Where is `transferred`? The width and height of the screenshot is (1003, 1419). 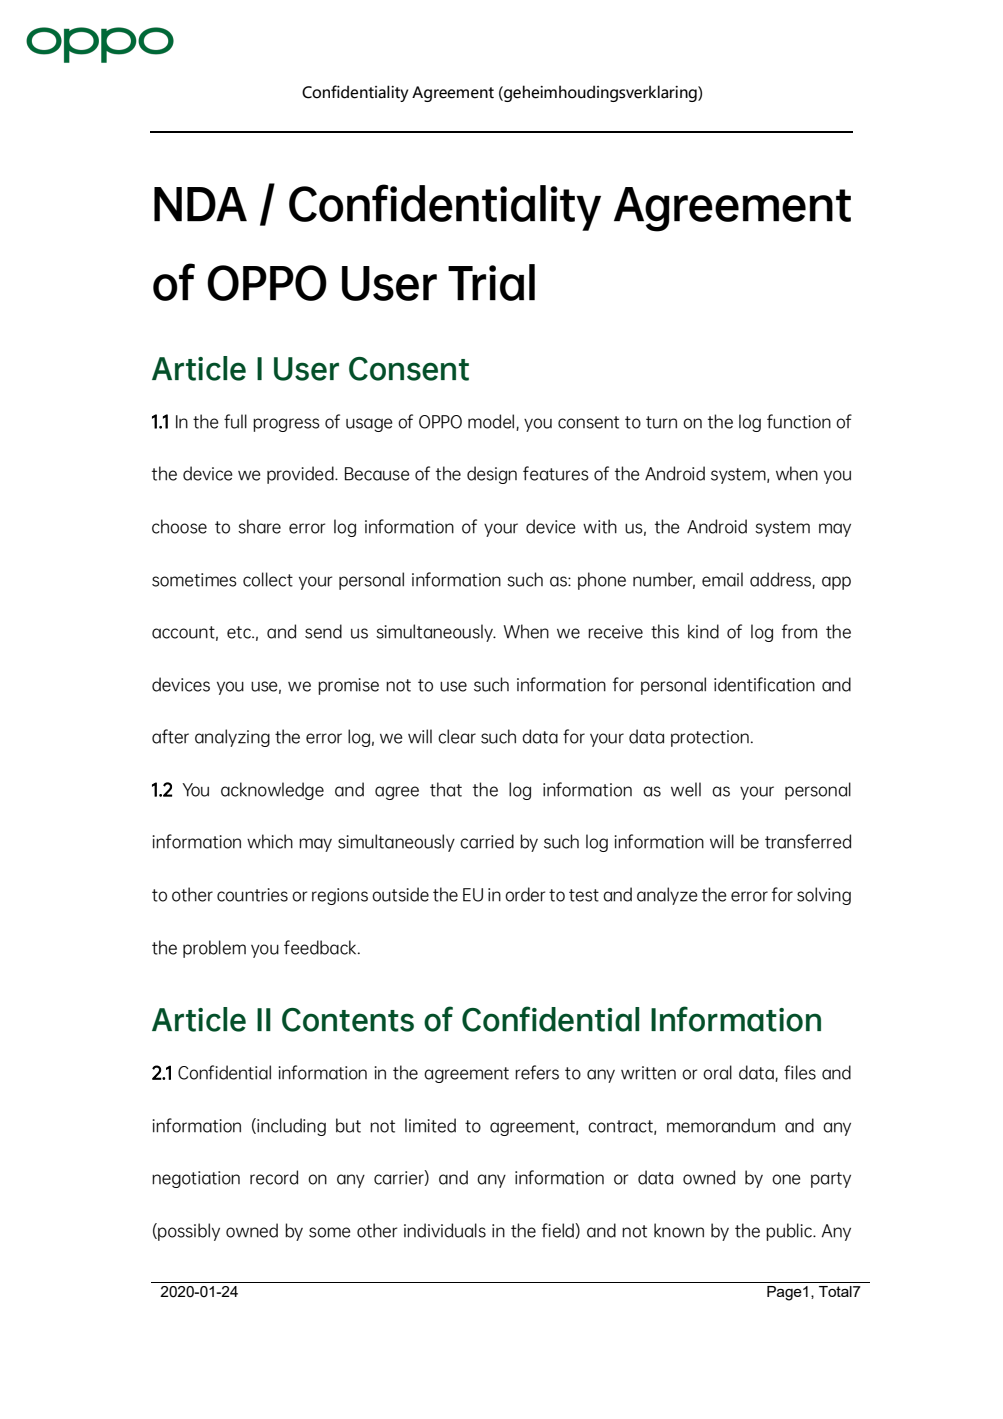
transferred is located at coordinates (808, 841).
